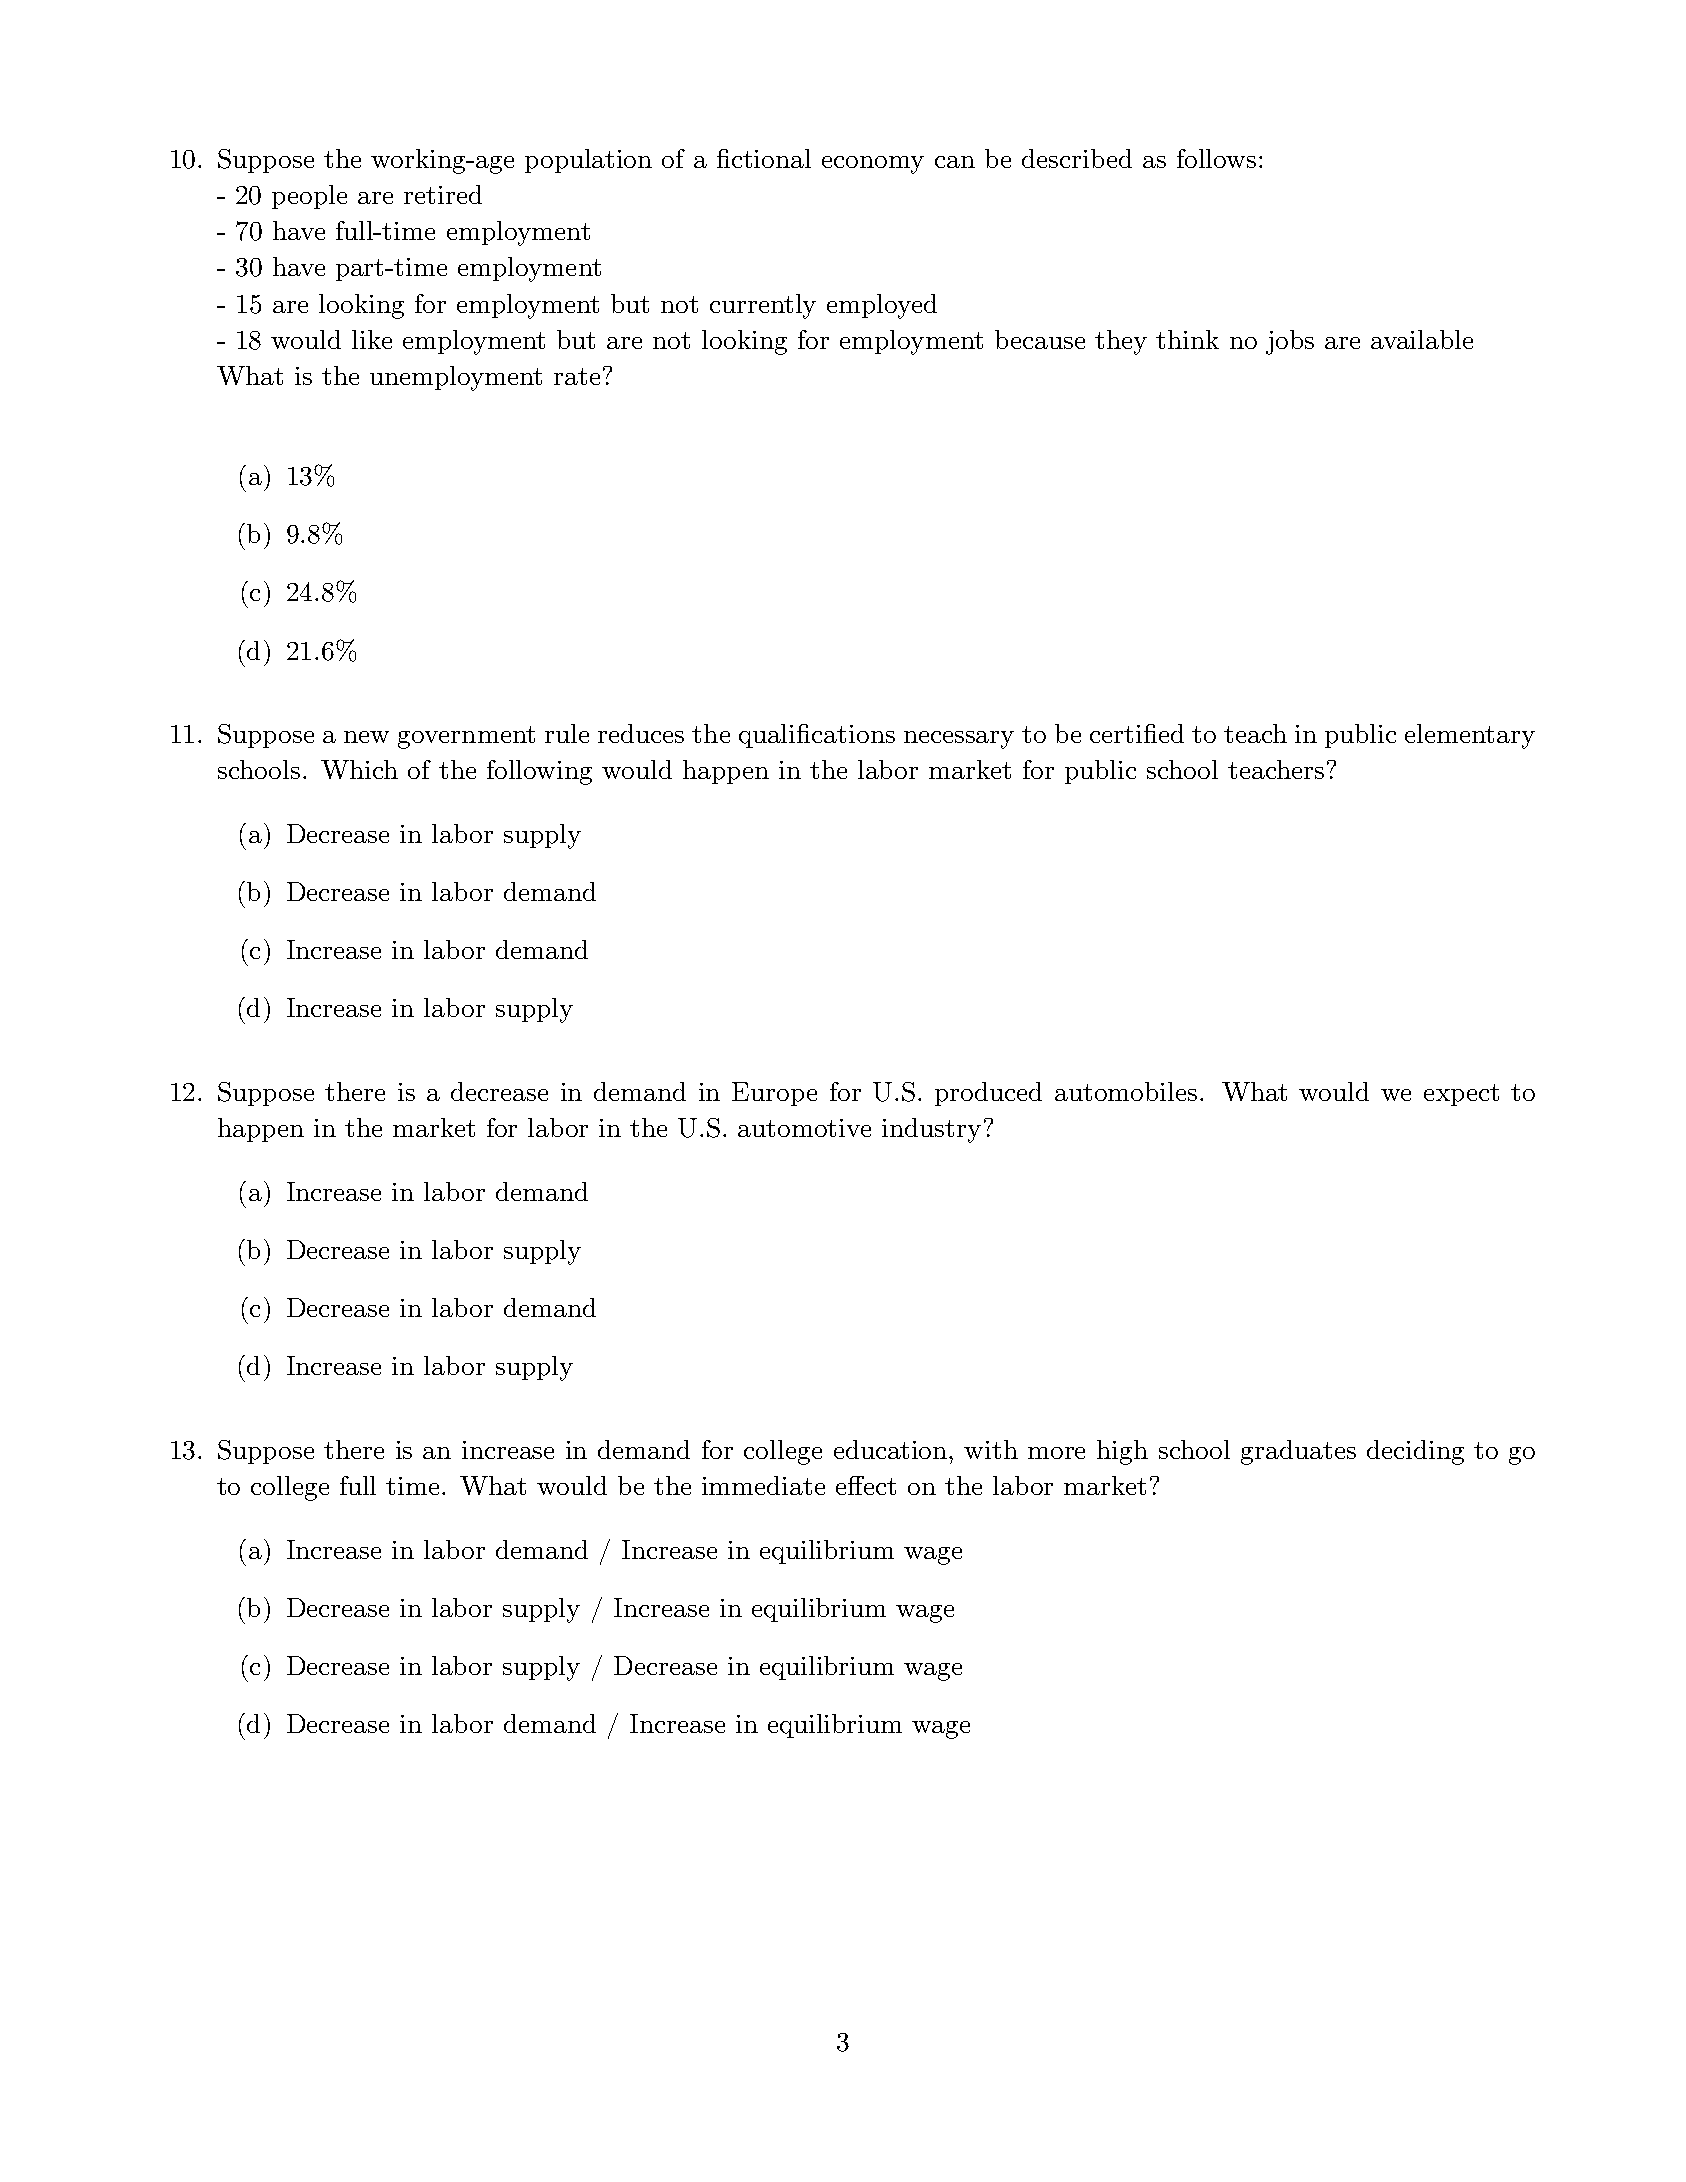 This page has height=2182, width=1686. What do you see at coordinates (774, 1094) in the page?
I see `Europe` at bounding box center [774, 1094].
